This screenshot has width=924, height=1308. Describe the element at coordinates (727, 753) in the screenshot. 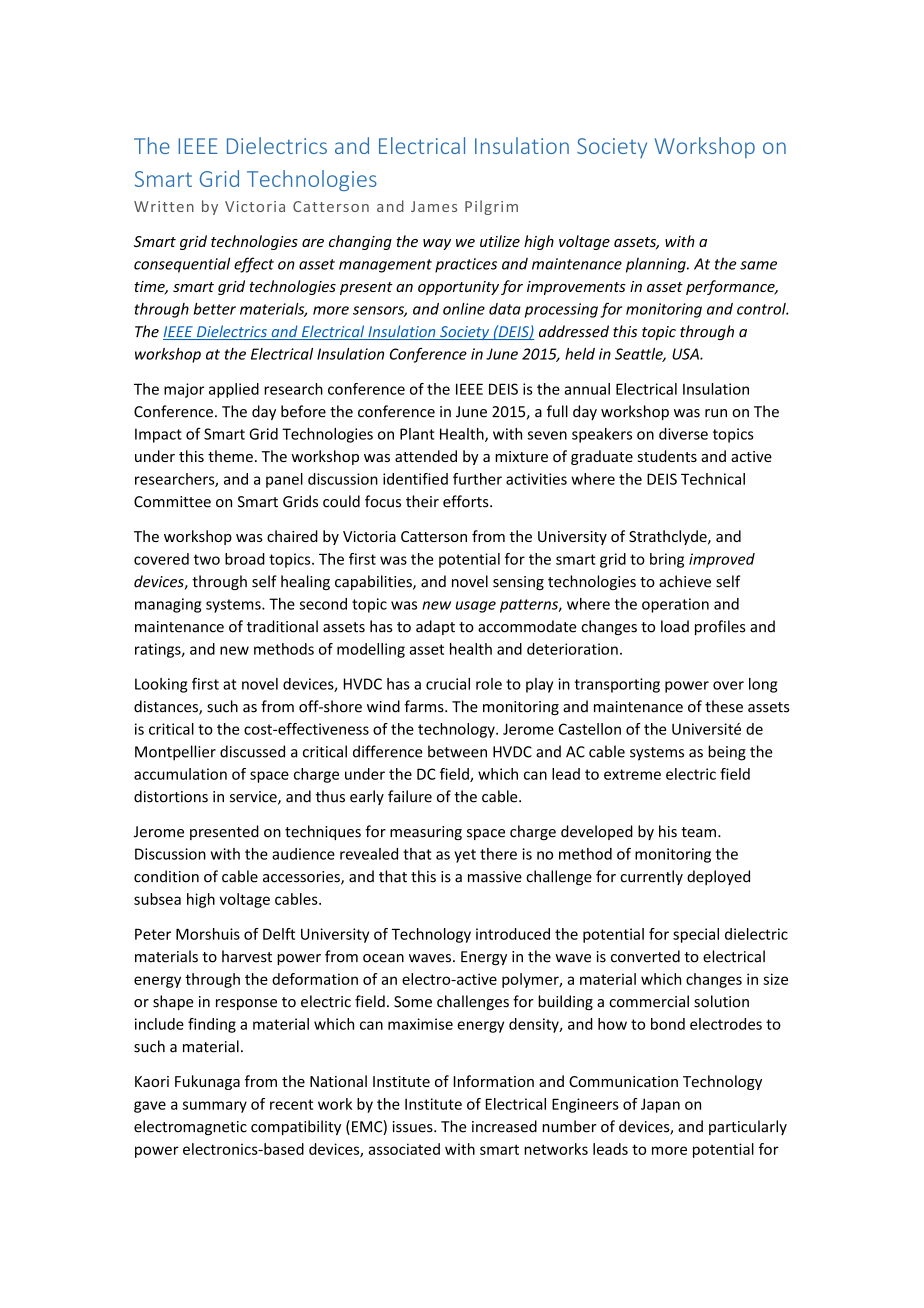

I see `being` at that location.
